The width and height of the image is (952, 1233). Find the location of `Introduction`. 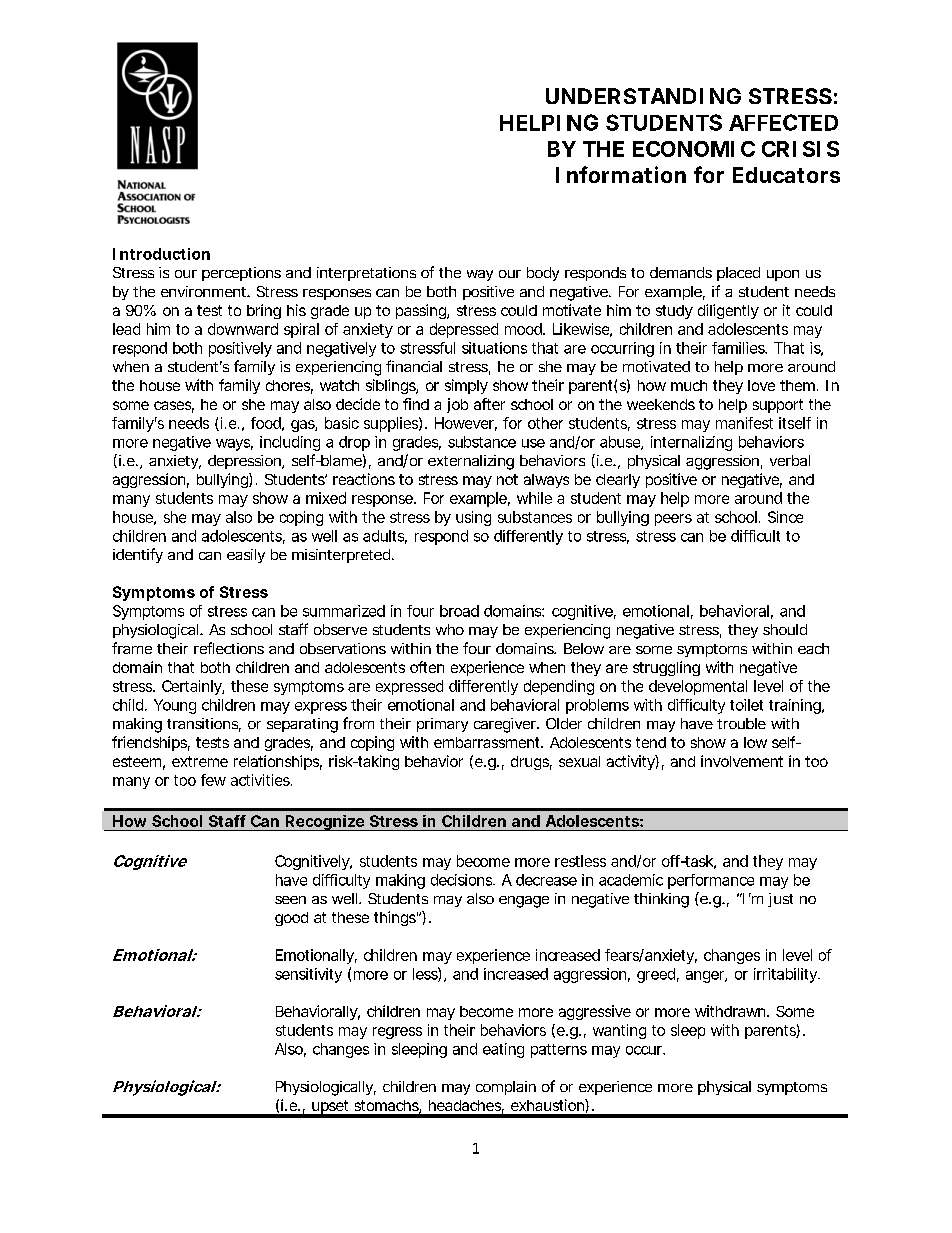

Introduction is located at coordinates (161, 254).
